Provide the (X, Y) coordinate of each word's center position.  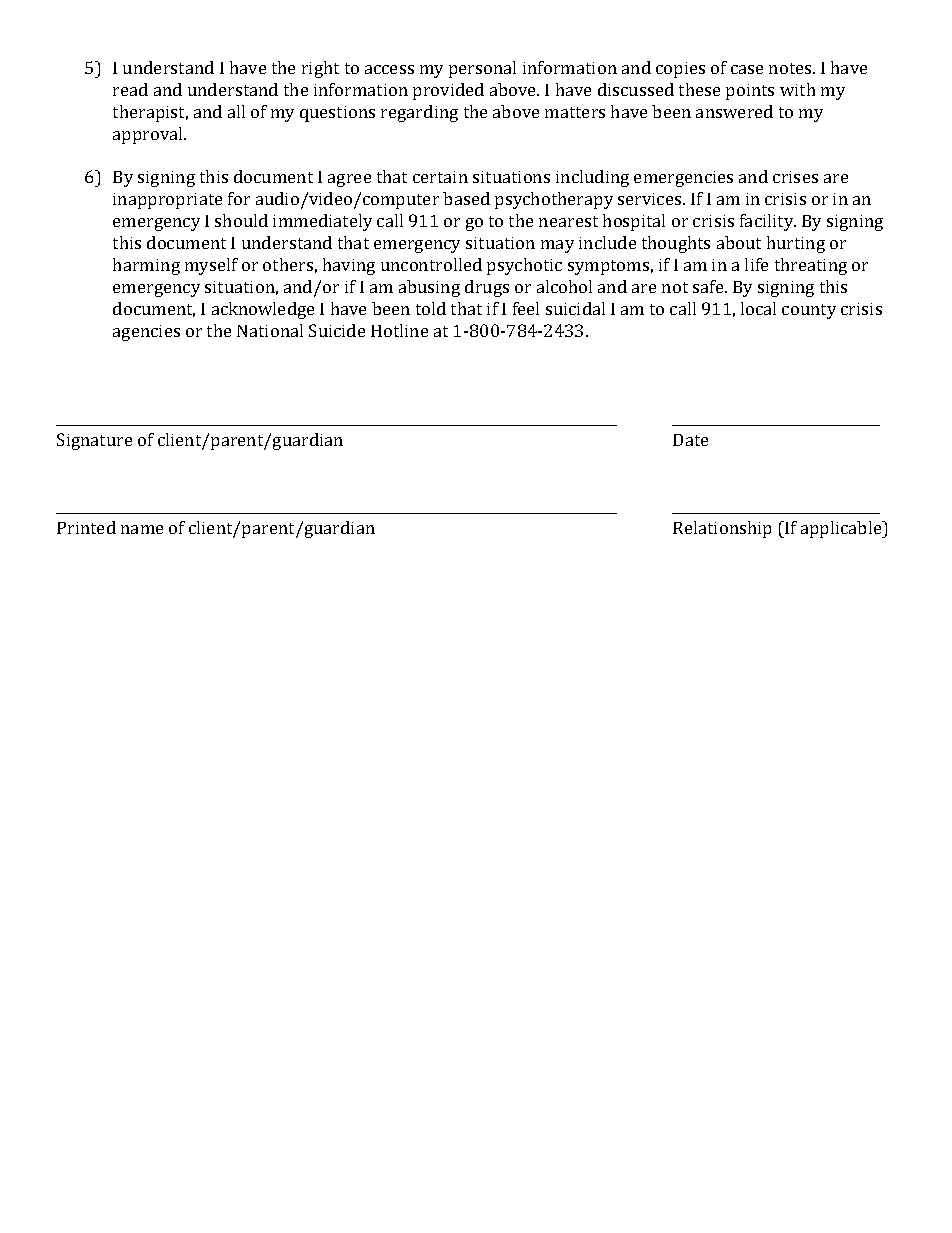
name (142, 529)
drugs (487, 288)
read (130, 89)
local (758, 308)
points (750, 92)
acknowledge (263, 310)
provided (448, 91)
